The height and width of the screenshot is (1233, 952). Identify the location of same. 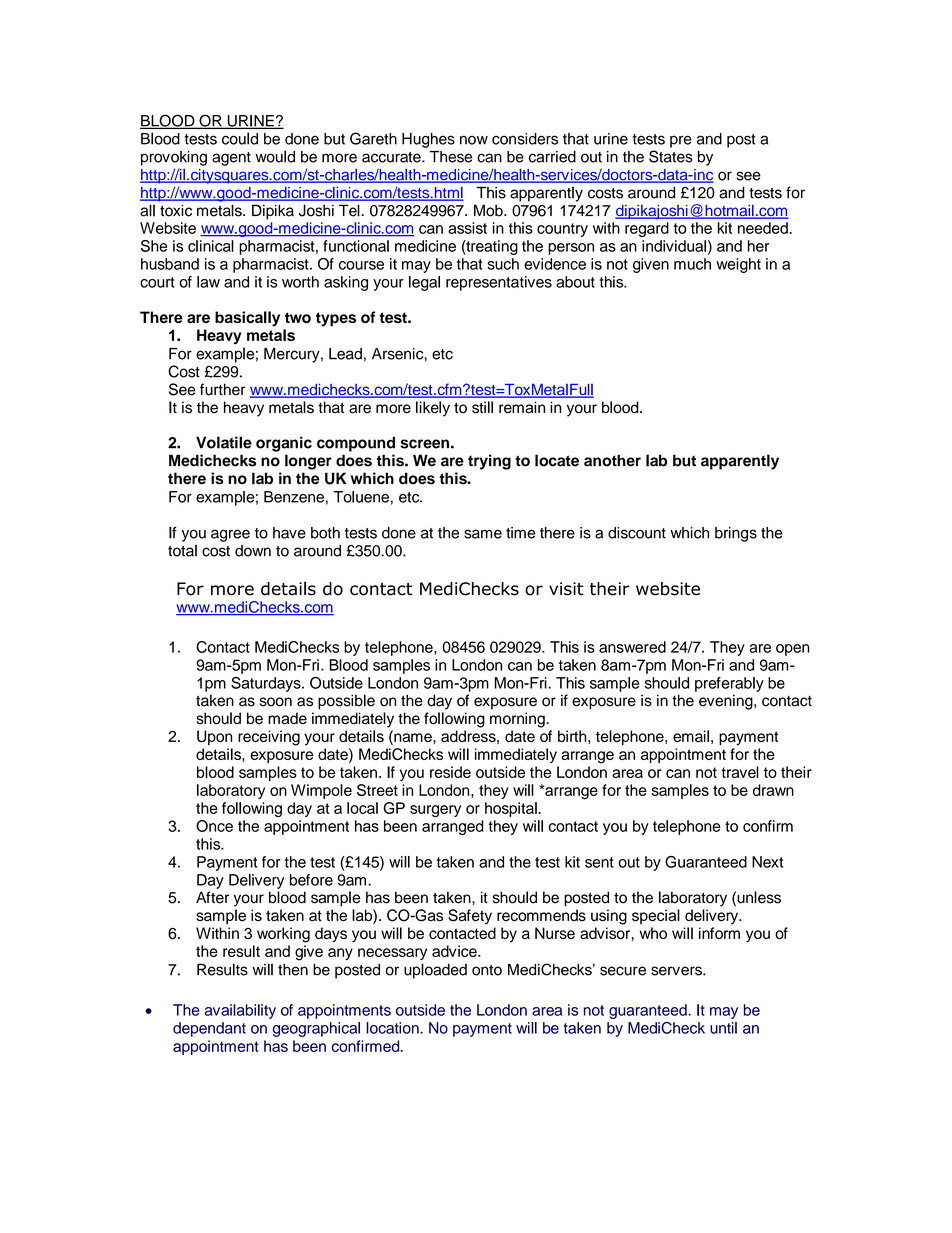
(483, 534).
